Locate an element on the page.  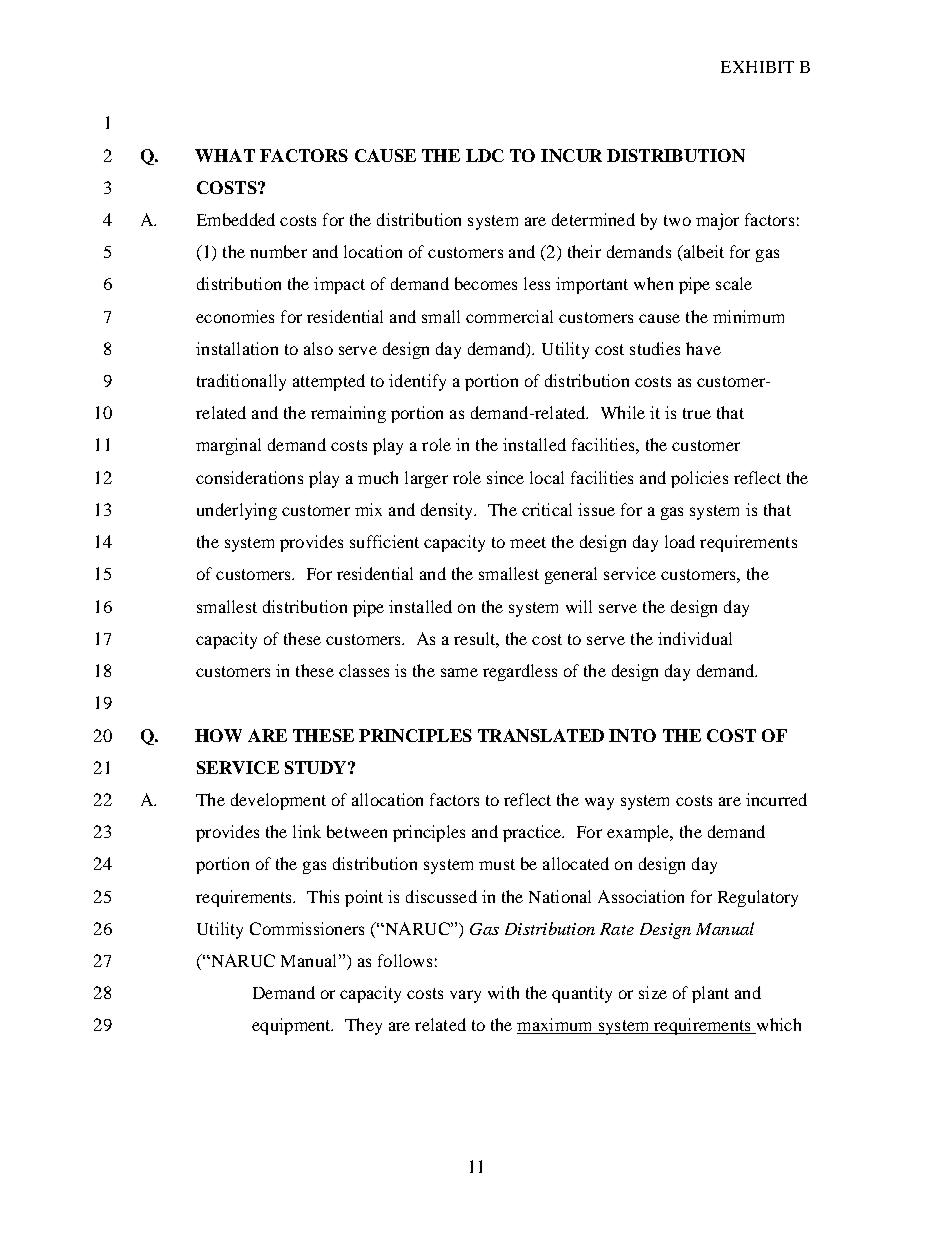
LDC is located at coordinates (485, 155).
